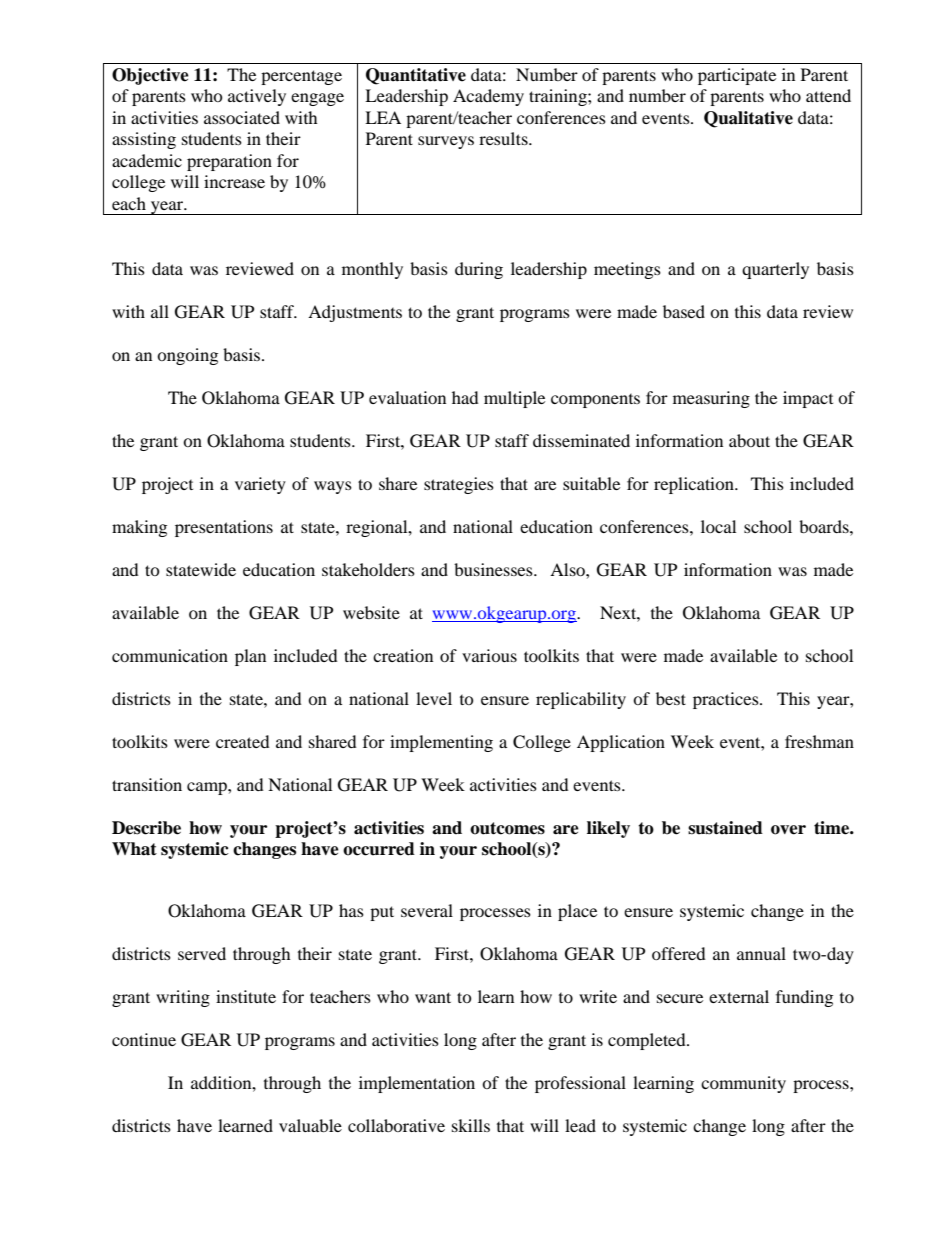 The image size is (952, 1233). What do you see at coordinates (507, 828) in the screenshot?
I see `outcomes` at bounding box center [507, 828].
